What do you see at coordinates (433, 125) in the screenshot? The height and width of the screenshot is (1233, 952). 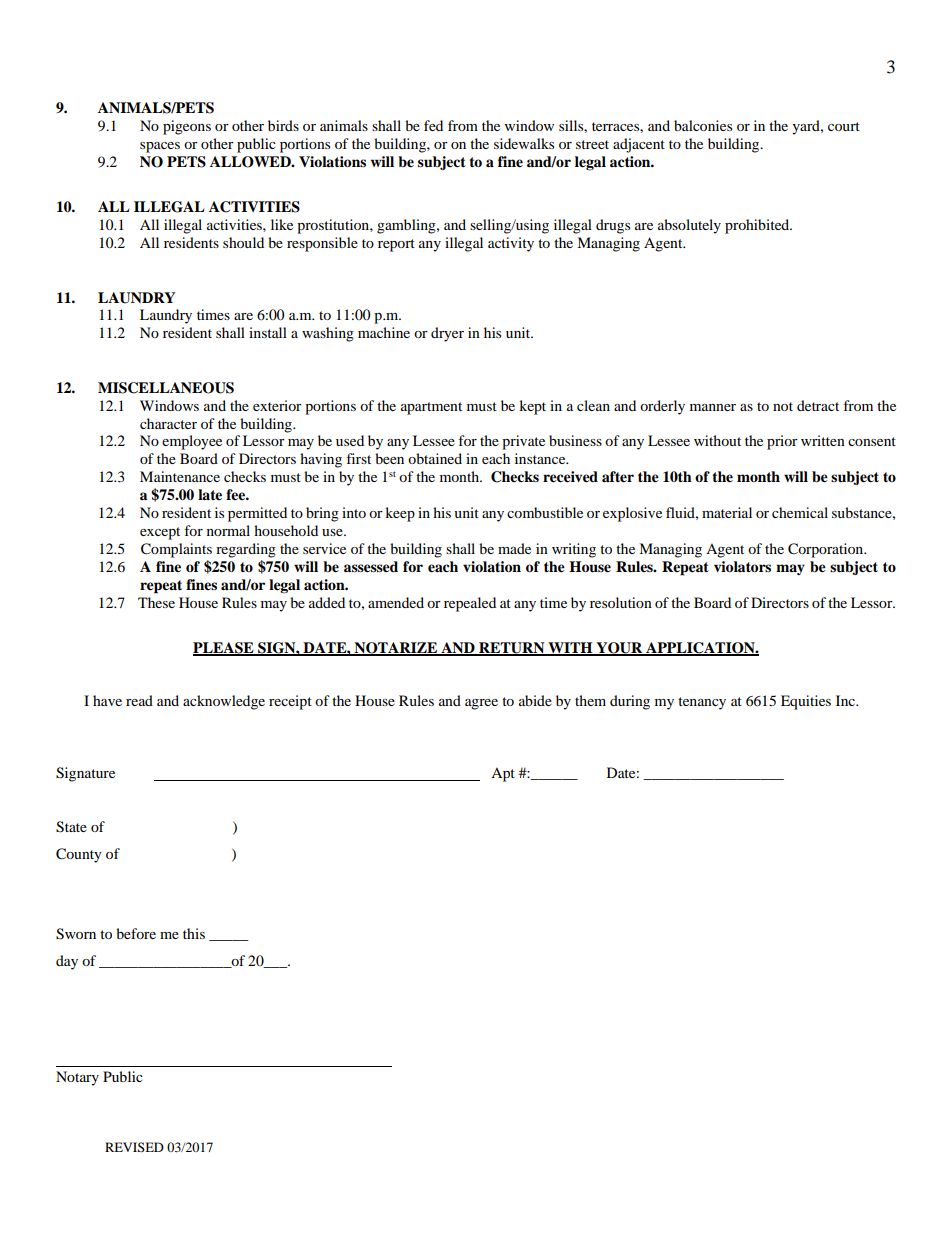 I see `fed` at bounding box center [433, 125].
